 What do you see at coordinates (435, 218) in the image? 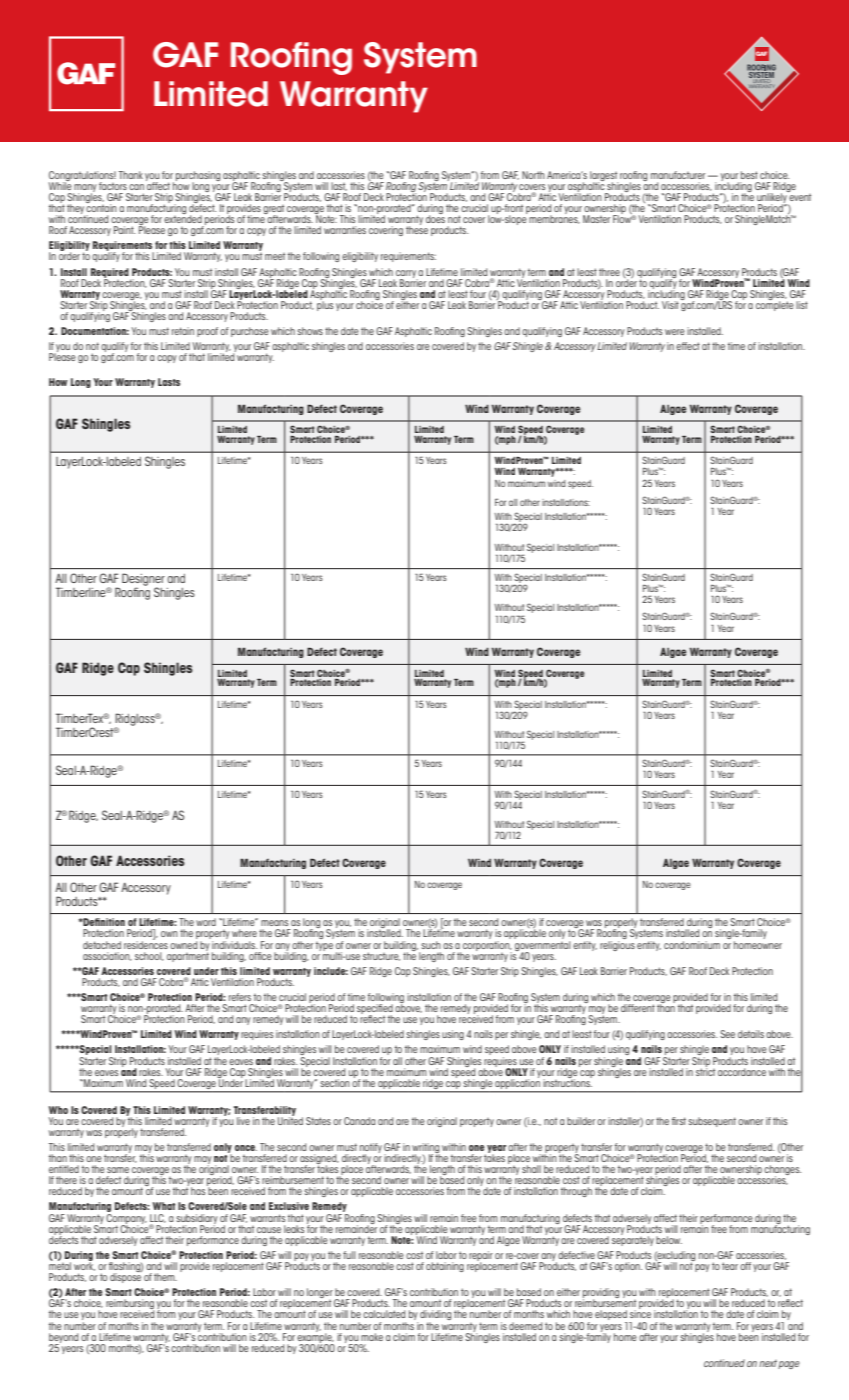
I see `does` at bounding box center [435, 218].
